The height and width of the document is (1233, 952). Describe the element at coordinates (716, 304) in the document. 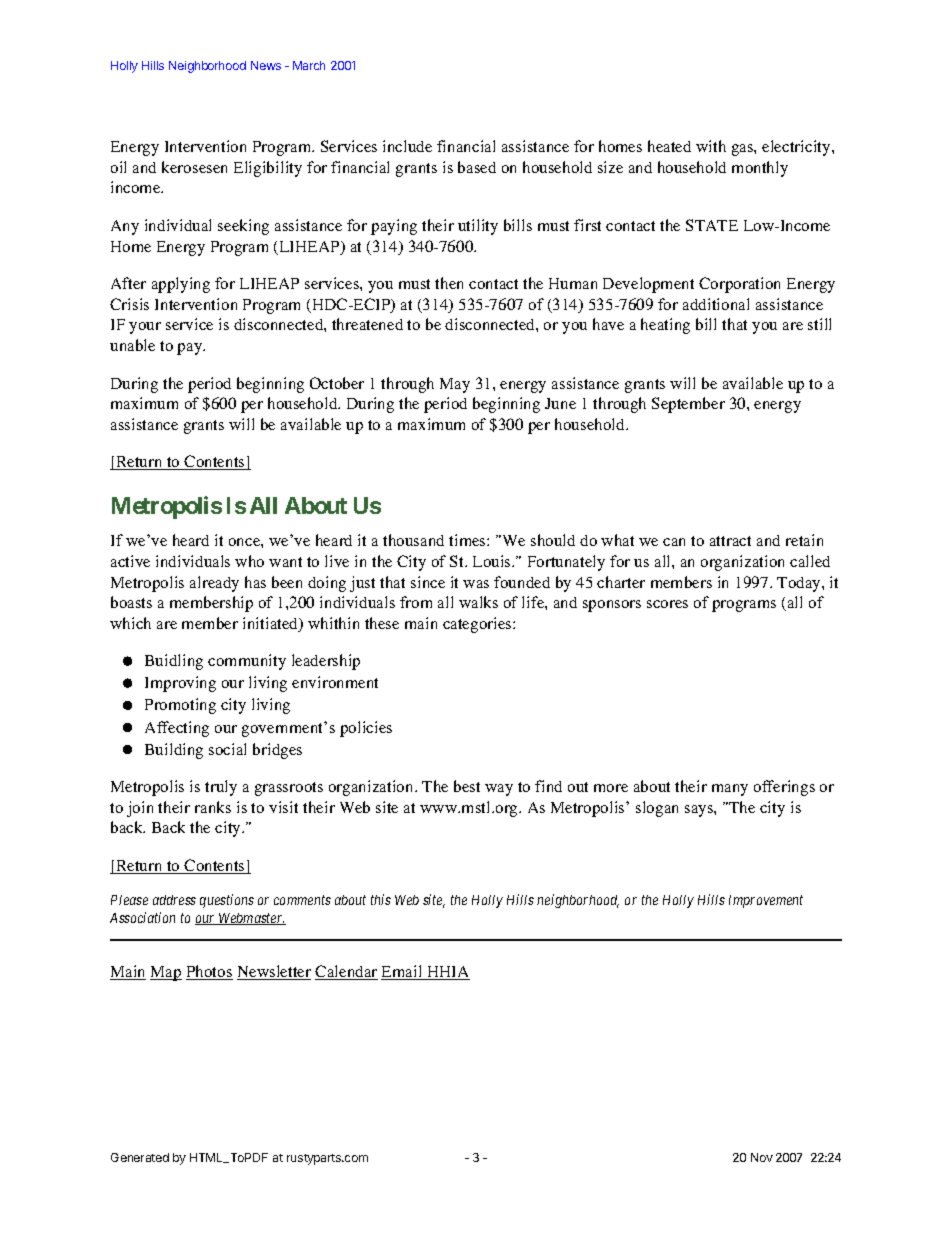

I see `additional` at that location.
